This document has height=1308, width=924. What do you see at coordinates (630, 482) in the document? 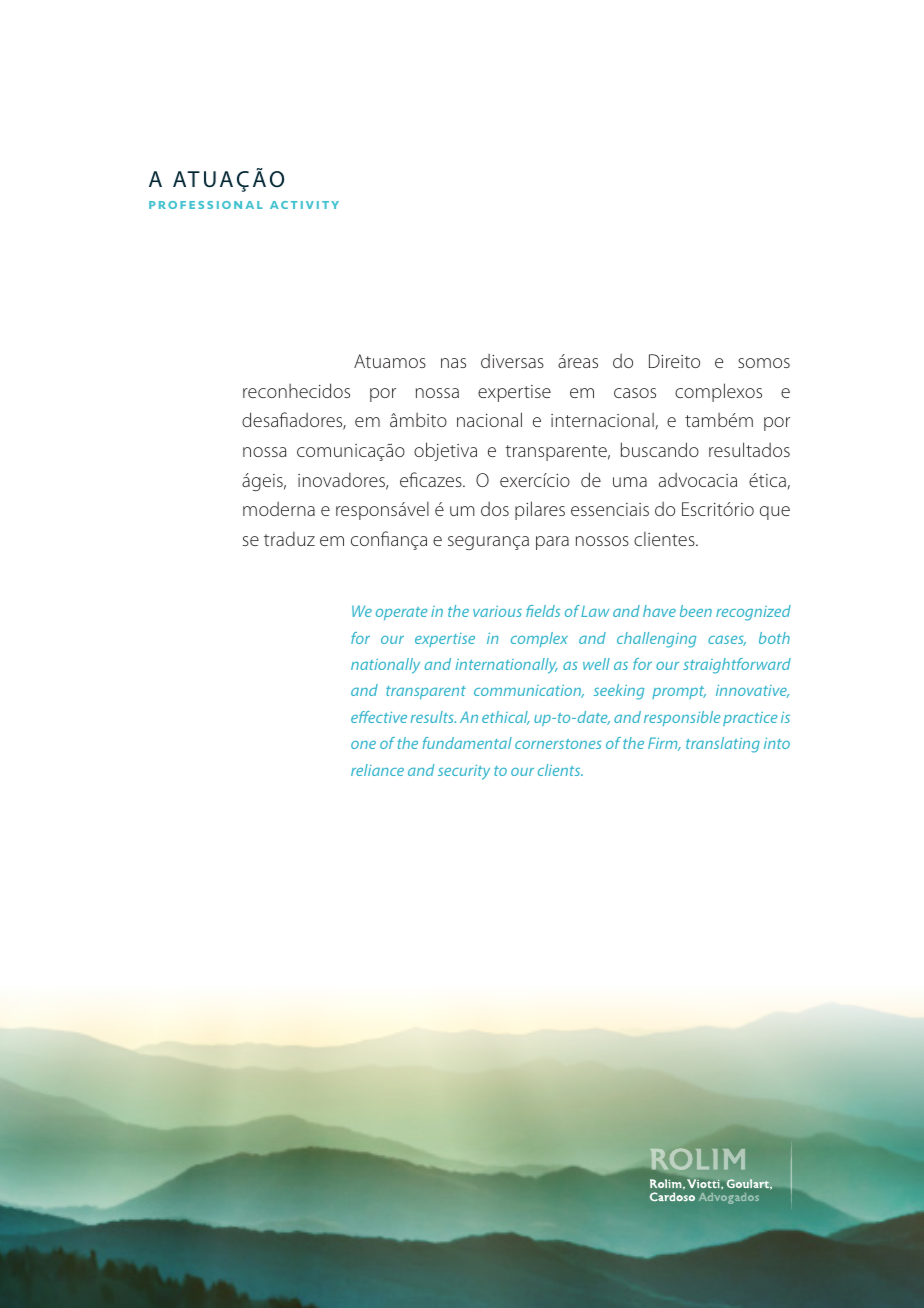
I see `uma` at bounding box center [630, 482].
